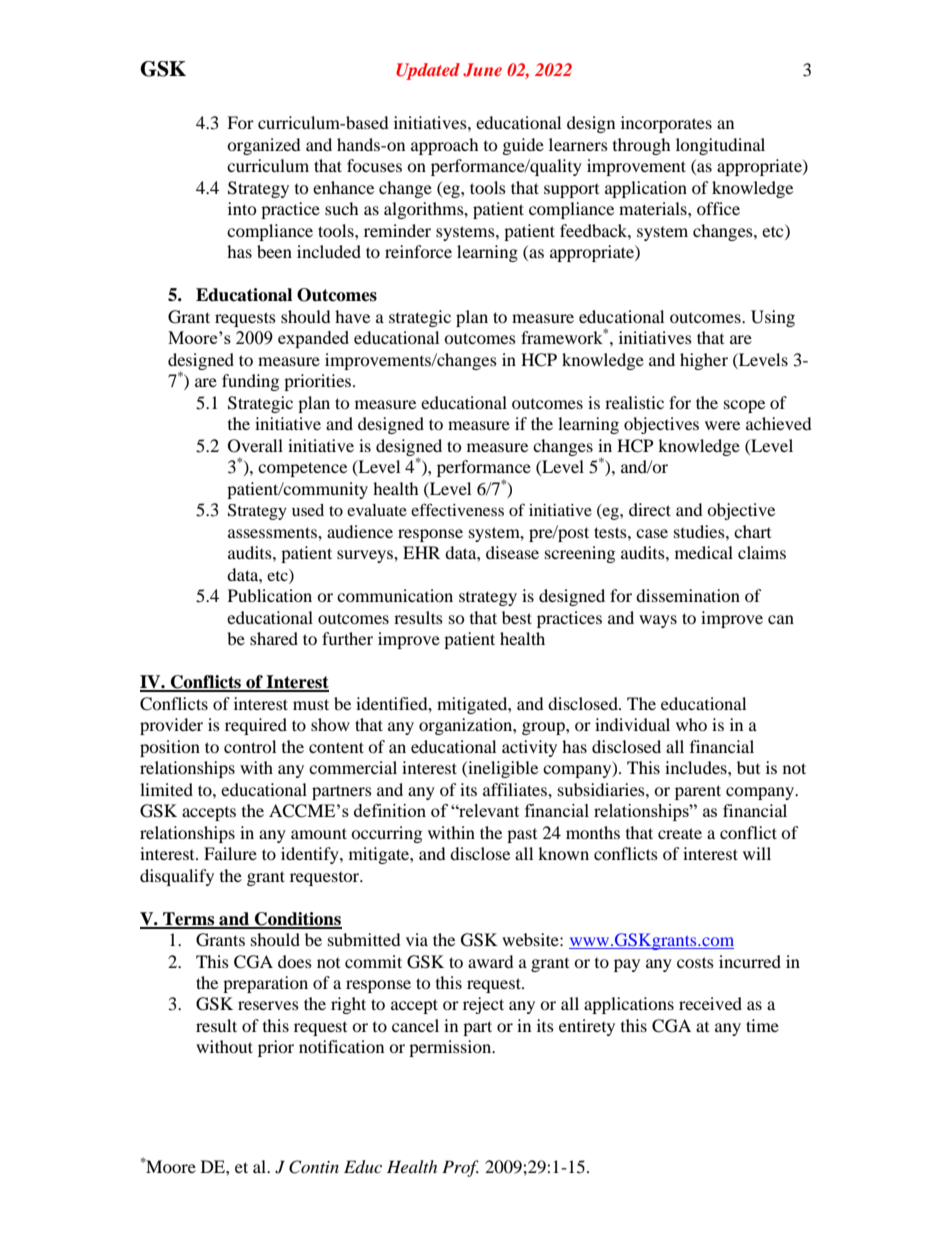 The image size is (952, 1233). What do you see at coordinates (314, 1167) in the document?
I see `Contin` at bounding box center [314, 1167].
